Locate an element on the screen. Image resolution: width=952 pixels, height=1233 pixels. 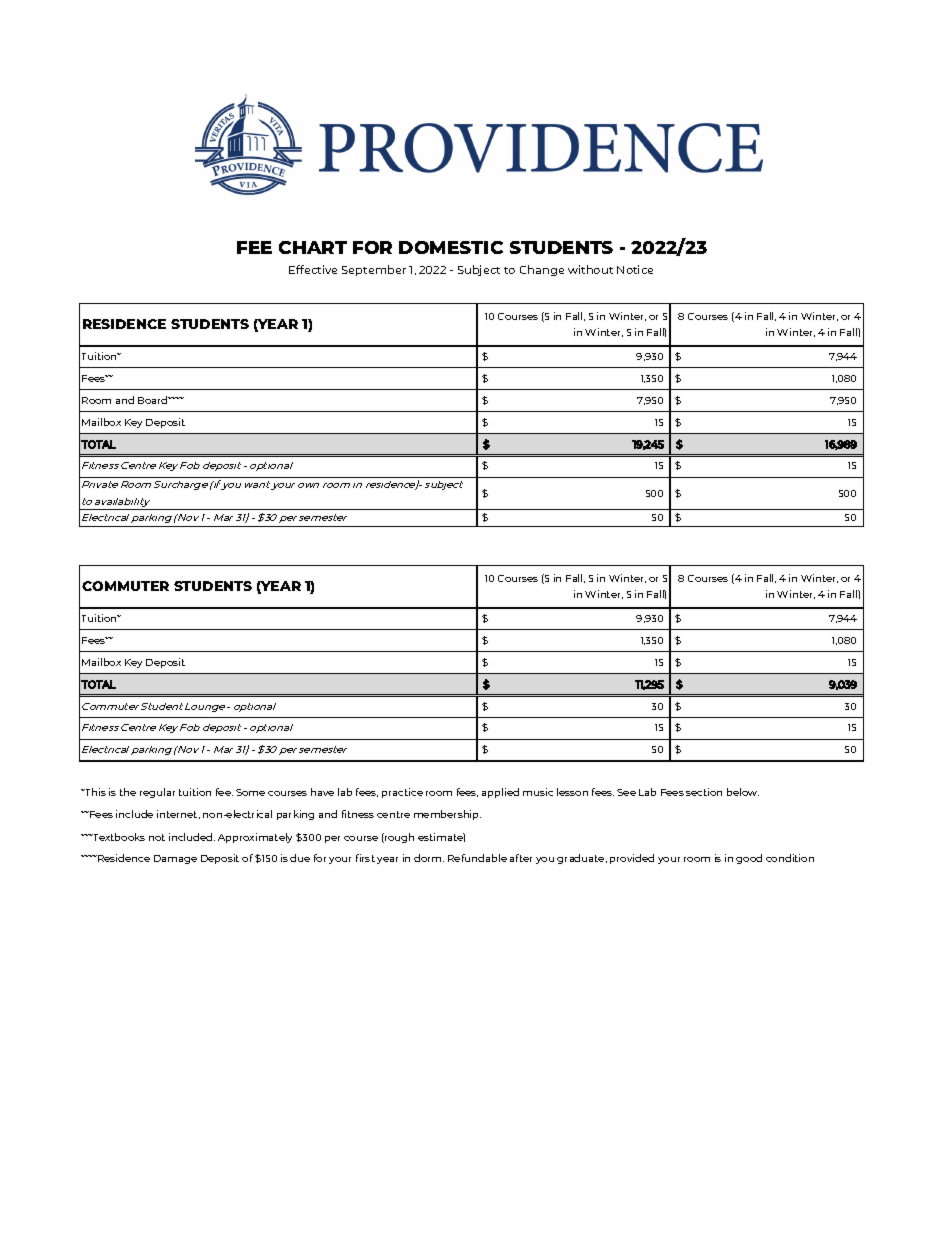
regular is located at coordinates (157, 793).
